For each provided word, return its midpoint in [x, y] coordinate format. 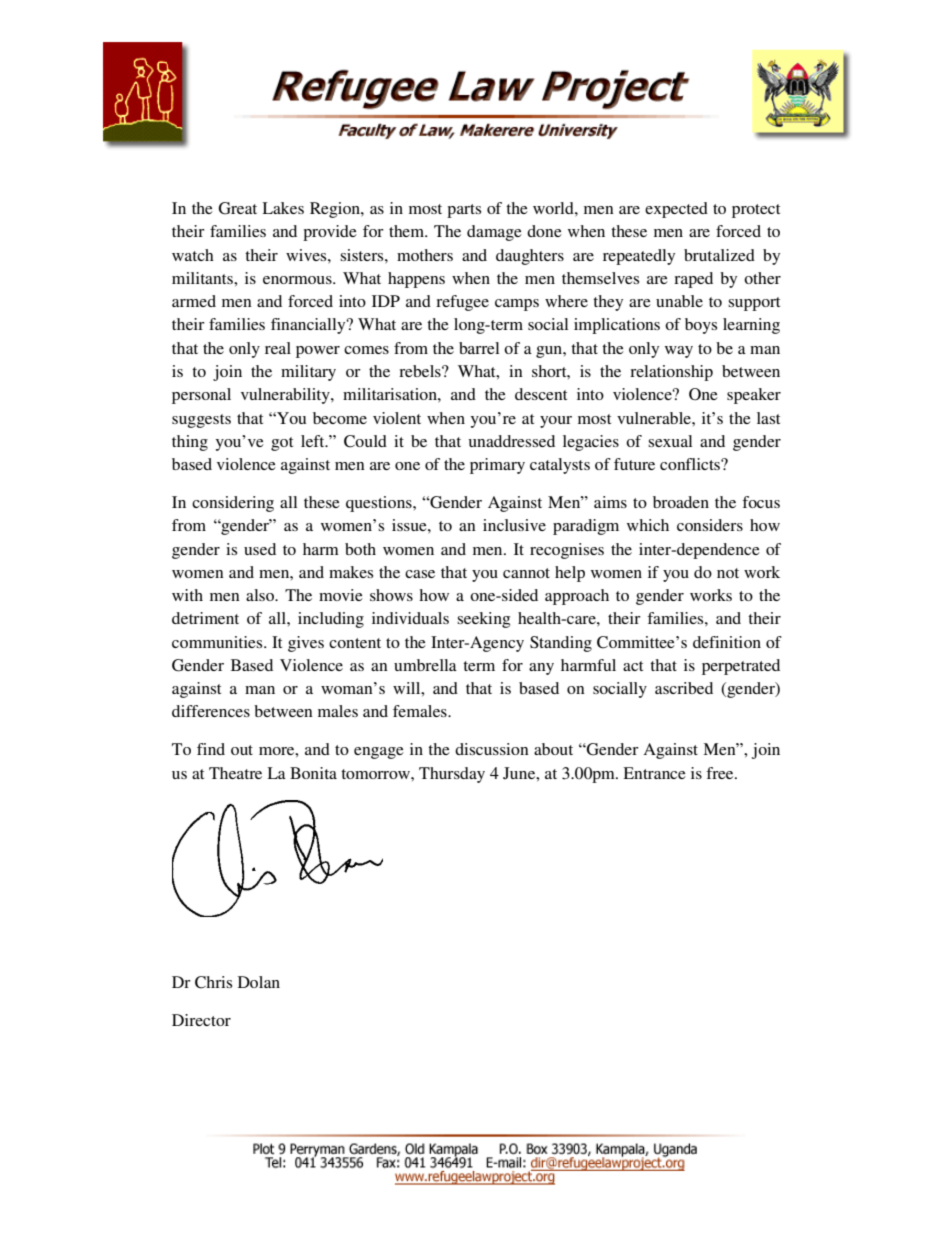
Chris [213, 982]
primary [497, 466]
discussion [492, 749]
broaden [681, 502]
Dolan [259, 982]
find [211, 749]
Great [237, 208]
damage [494, 233]
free [721, 773]
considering [233, 504]
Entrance [654, 773]
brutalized [719, 255]
